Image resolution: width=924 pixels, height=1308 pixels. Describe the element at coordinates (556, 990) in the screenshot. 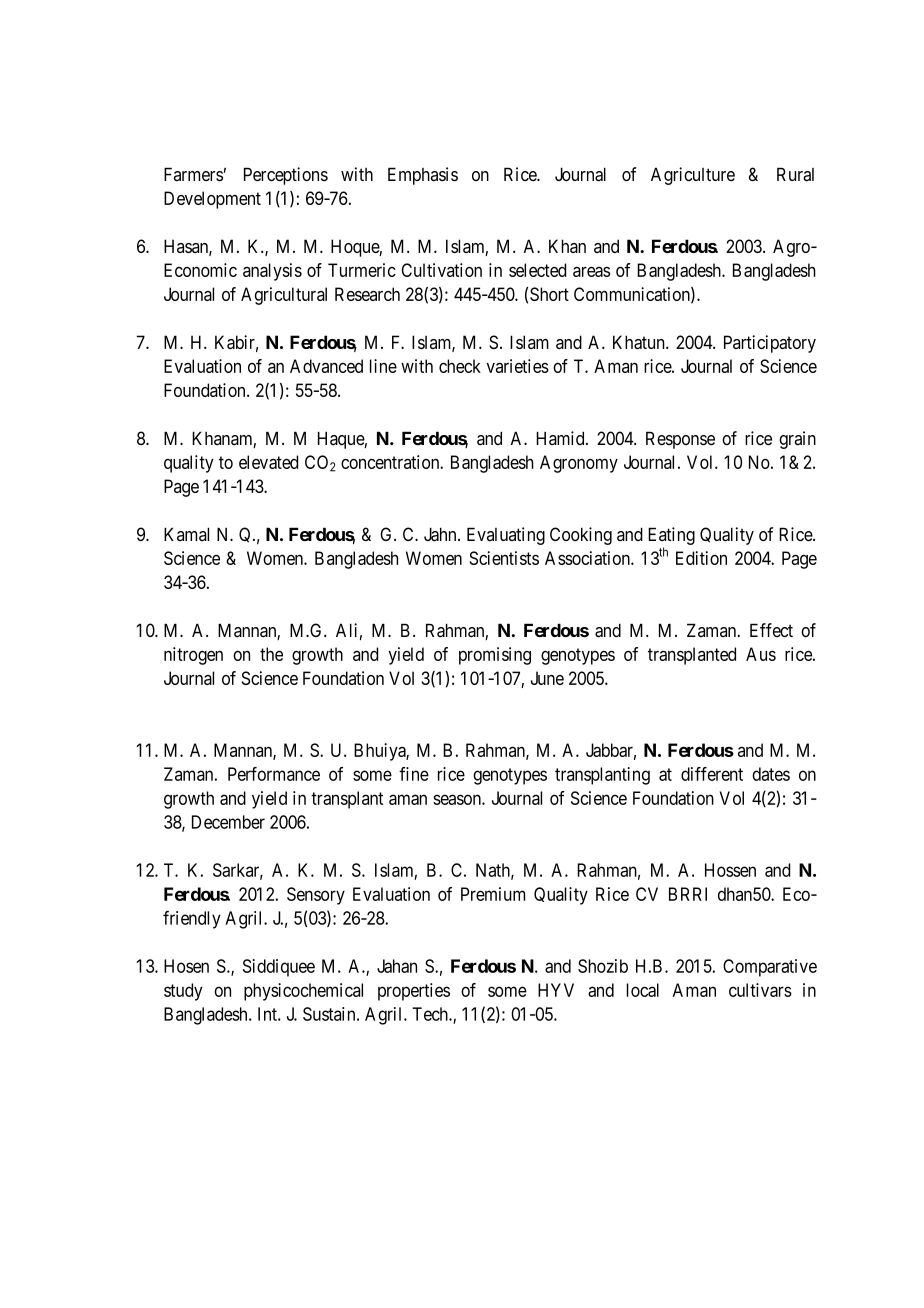

I see `HYV` at that location.
